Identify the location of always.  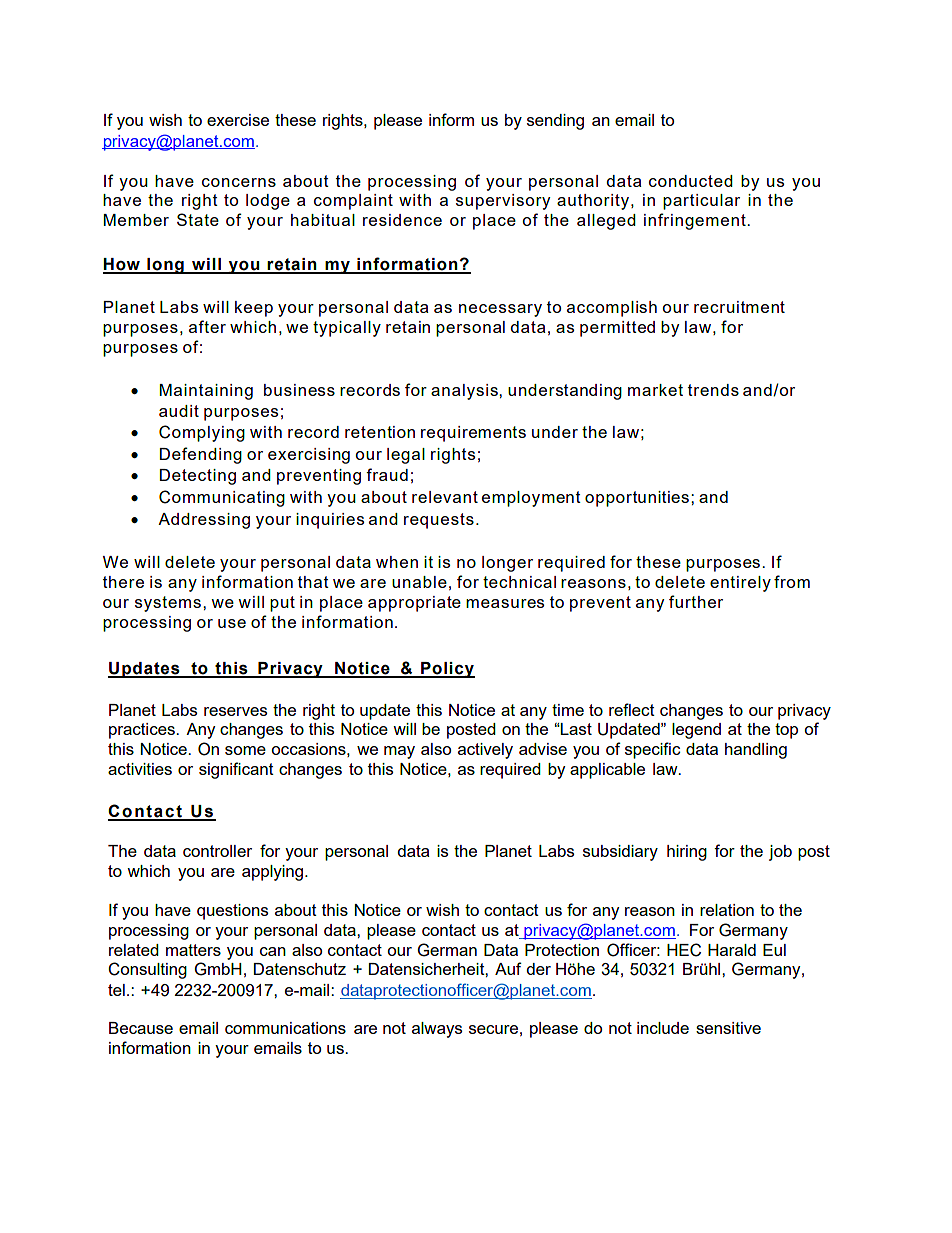
(437, 1030).
